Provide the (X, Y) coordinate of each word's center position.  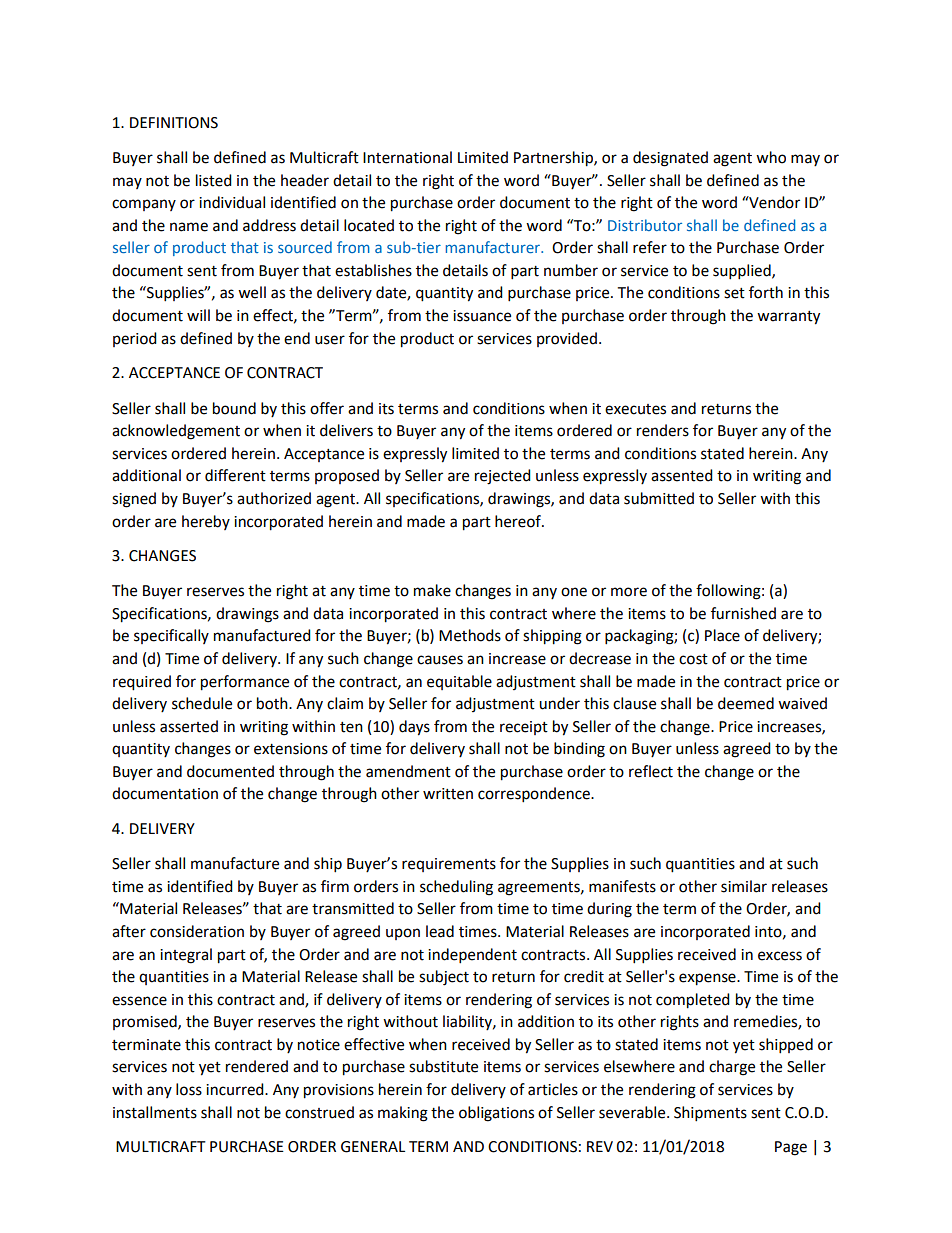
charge (732, 1068)
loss (189, 1089)
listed (214, 180)
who (771, 157)
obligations (496, 1114)
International (407, 157)
